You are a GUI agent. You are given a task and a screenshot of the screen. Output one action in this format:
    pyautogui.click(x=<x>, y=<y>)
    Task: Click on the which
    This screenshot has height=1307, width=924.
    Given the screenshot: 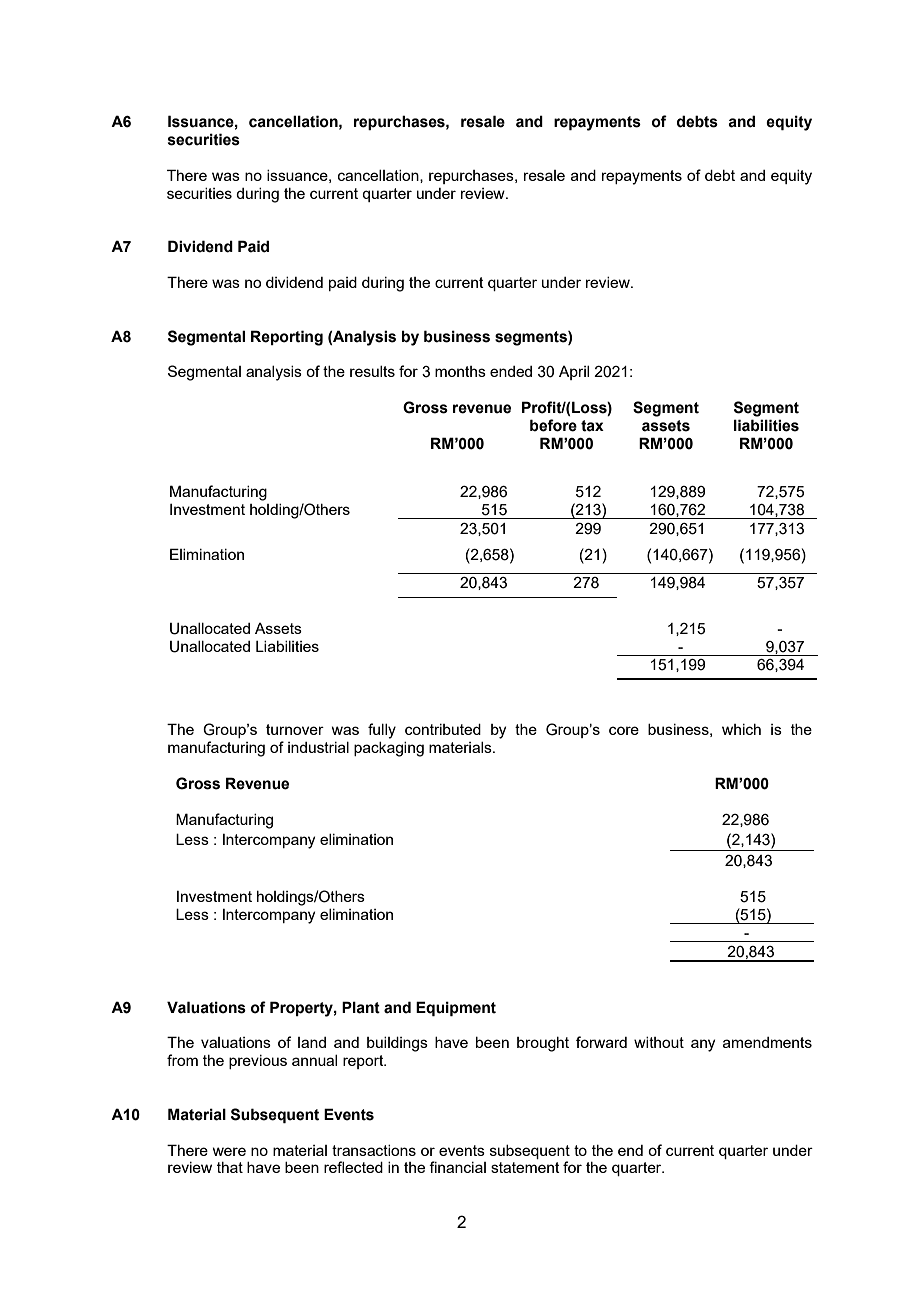 What is the action you would take?
    pyautogui.click(x=741, y=729)
